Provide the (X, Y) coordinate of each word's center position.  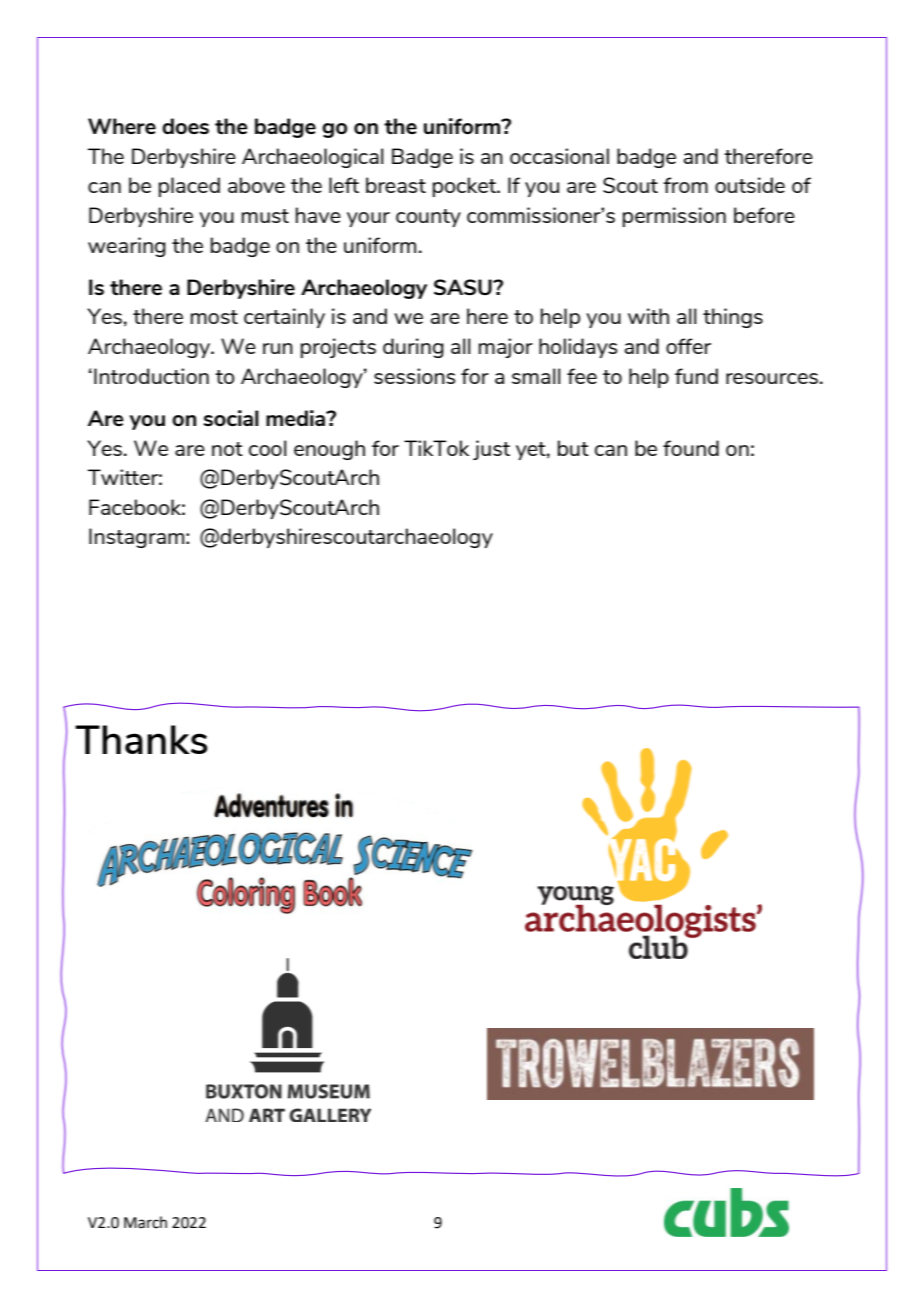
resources (772, 378)
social (231, 418)
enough (329, 450)
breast (396, 185)
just (491, 450)
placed (189, 187)
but (573, 448)
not (227, 449)
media (297, 418)
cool (268, 448)
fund (696, 376)
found (691, 448)
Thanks (141, 739)
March (145, 1222)
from (685, 185)
